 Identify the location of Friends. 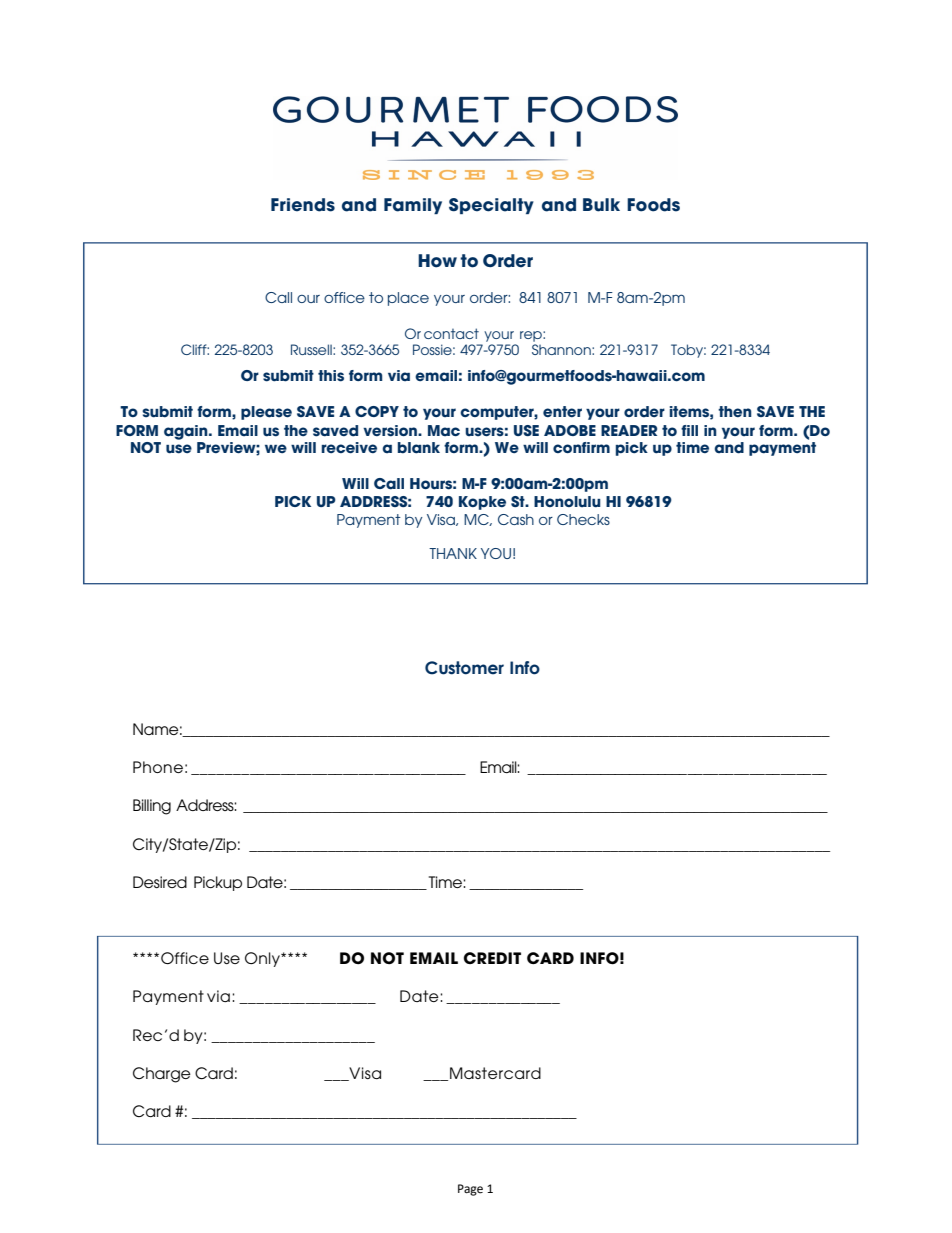
(303, 205).
